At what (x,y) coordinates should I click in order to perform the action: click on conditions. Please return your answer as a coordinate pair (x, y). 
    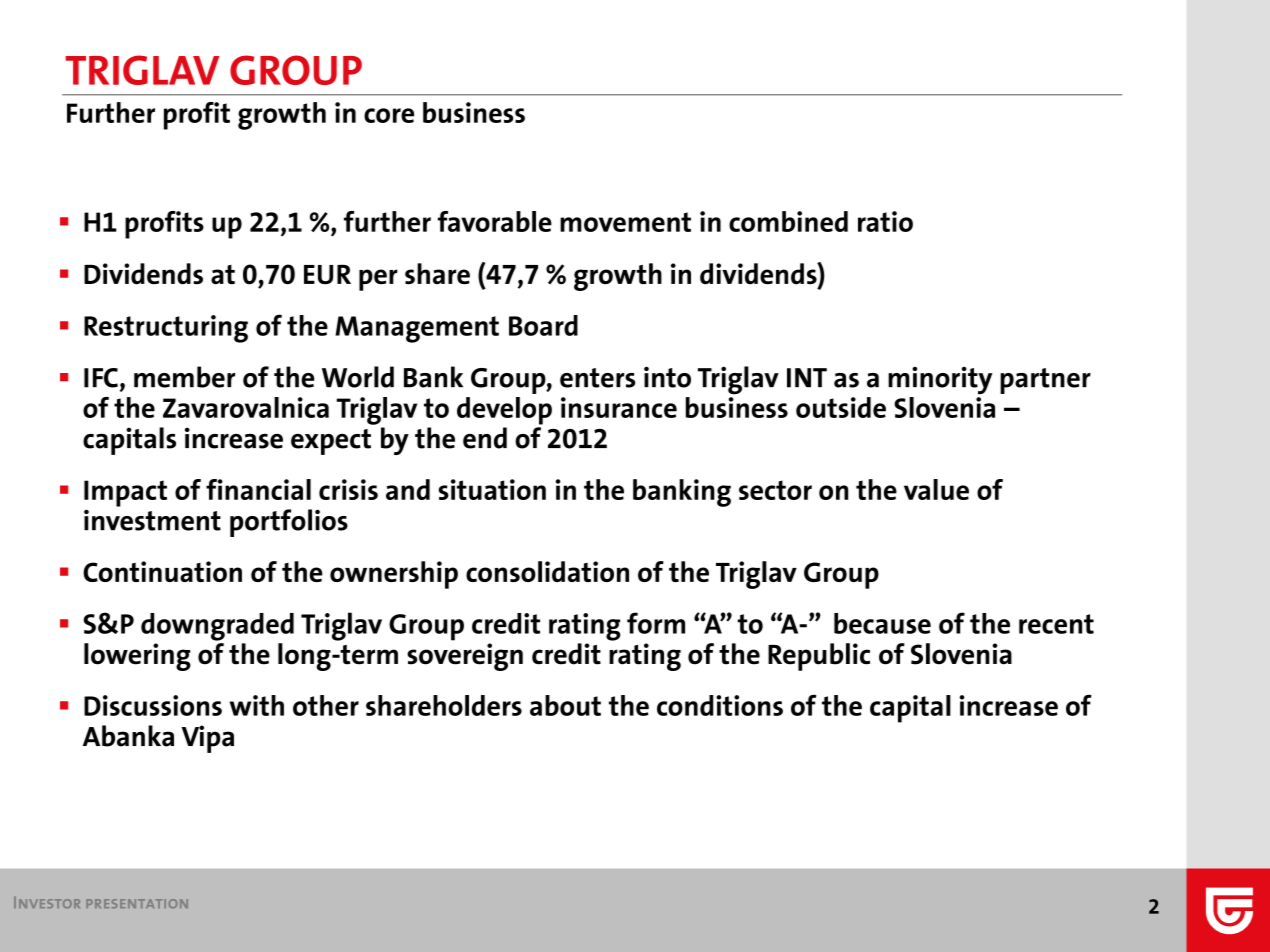
    Looking at the image, I should click on (720, 705).
